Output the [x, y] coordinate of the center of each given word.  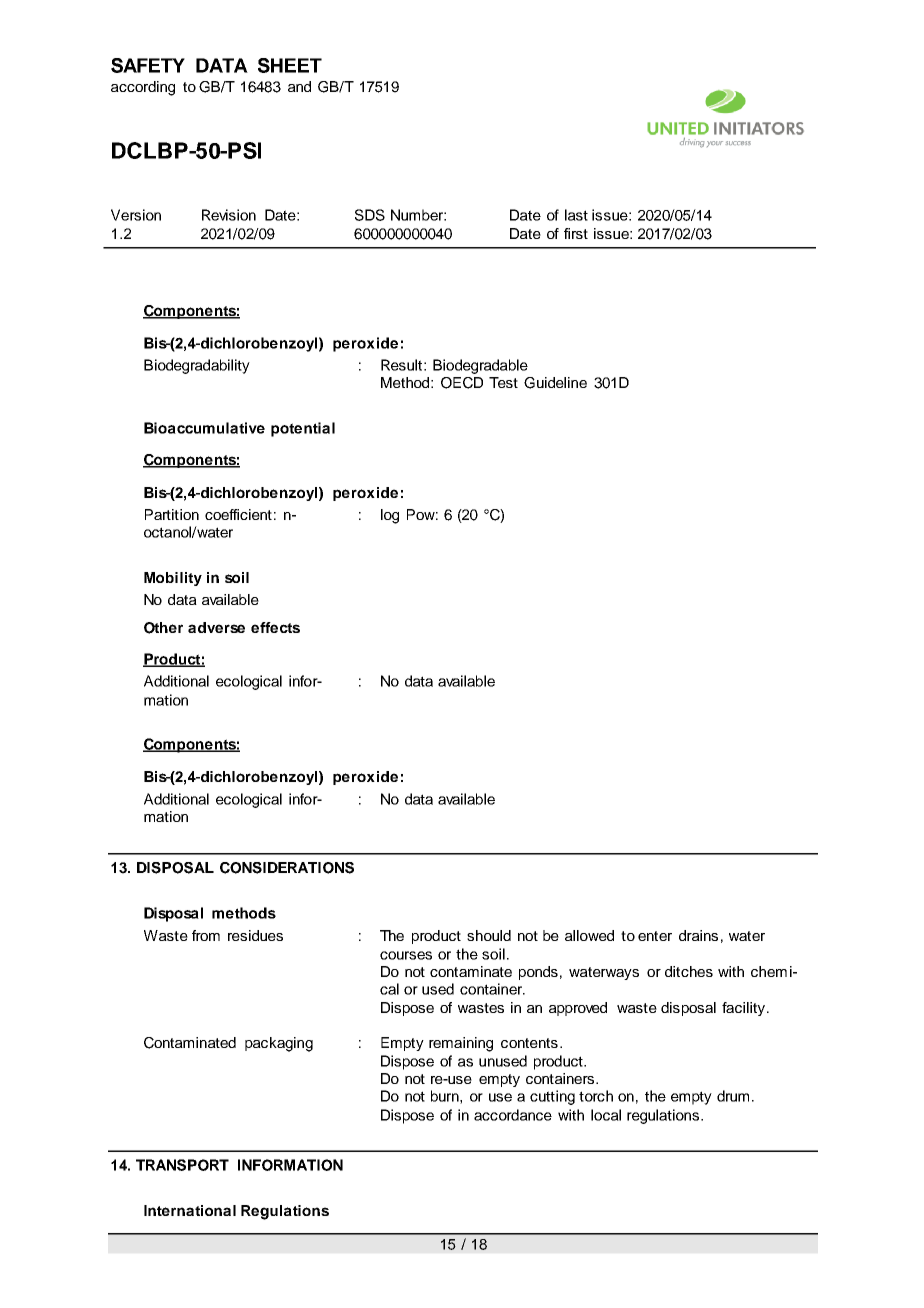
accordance [513, 1115]
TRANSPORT [182, 1165]
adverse [216, 627]
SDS [370, 215]
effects [275, 627]
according [143, 88]
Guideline [555, 383]
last [576, 215]
